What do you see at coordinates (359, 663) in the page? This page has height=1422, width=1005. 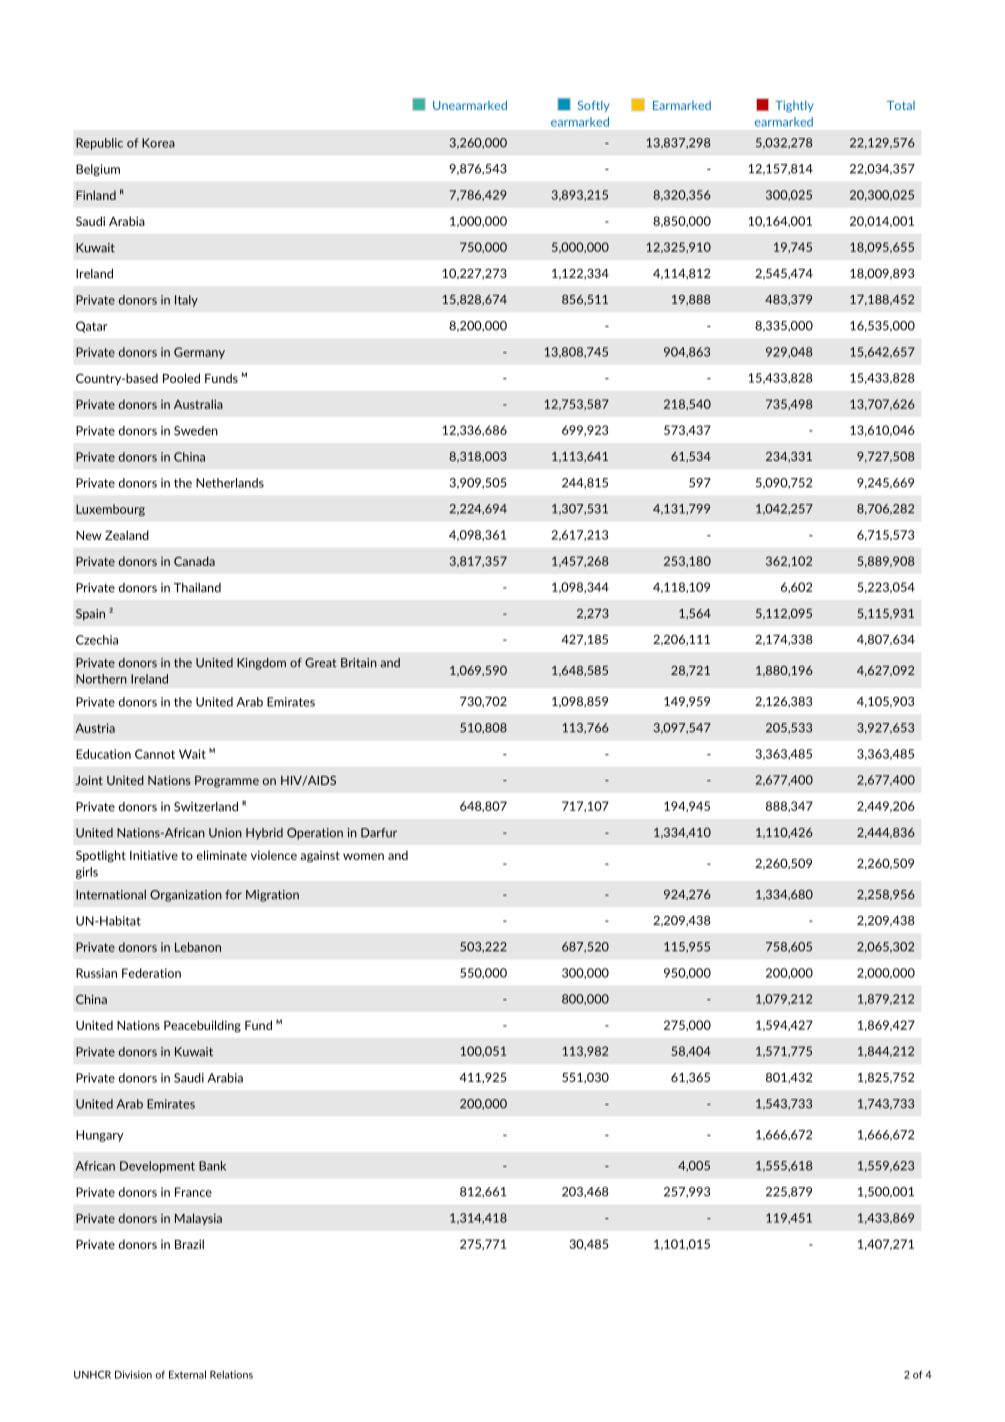 I see `Britain` at bounding box center [359, 663].
